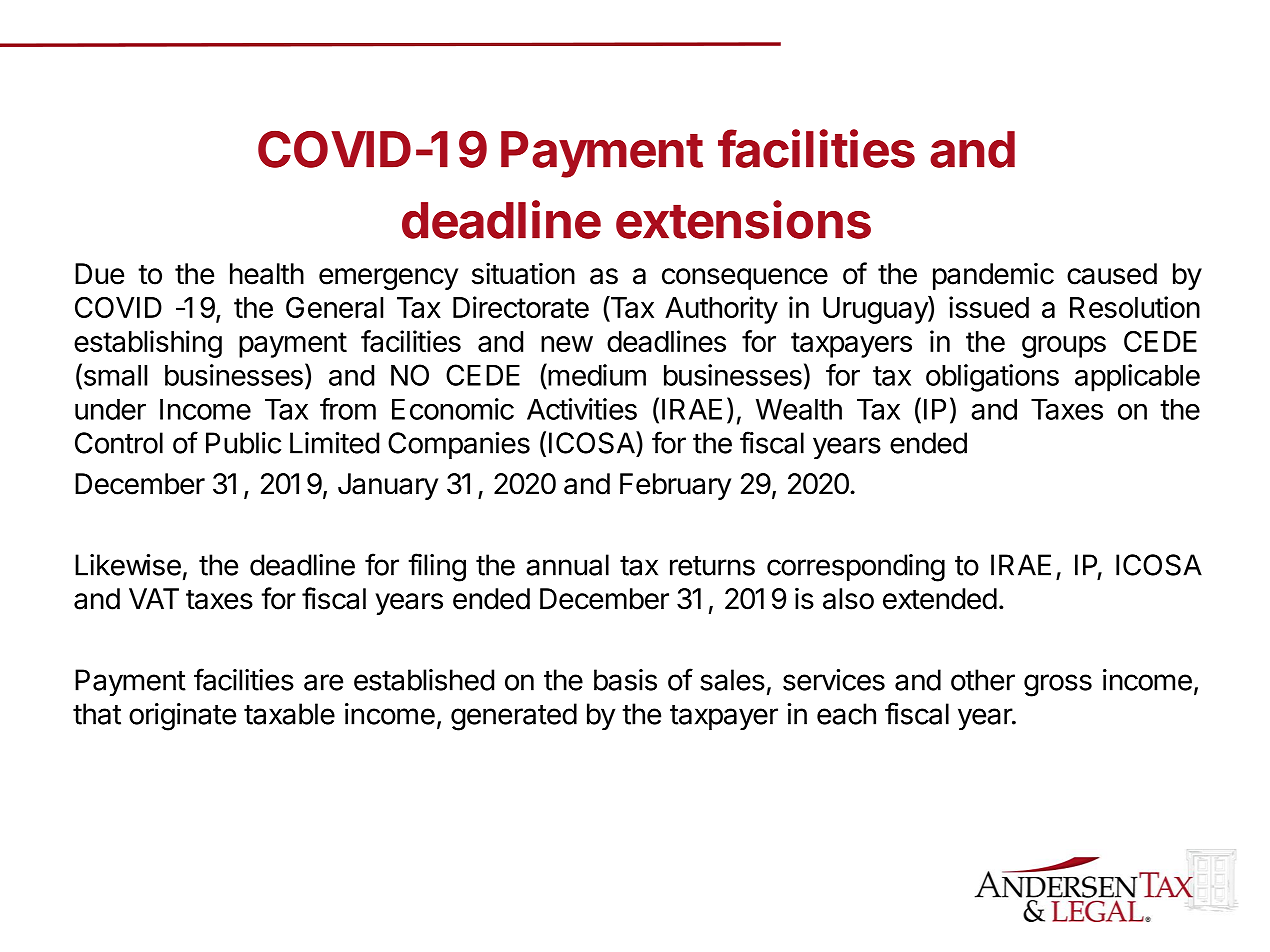 The image size is (1270, 952). Describe the element at coordinates (267, 274) in the page. I see `health` at that location.
